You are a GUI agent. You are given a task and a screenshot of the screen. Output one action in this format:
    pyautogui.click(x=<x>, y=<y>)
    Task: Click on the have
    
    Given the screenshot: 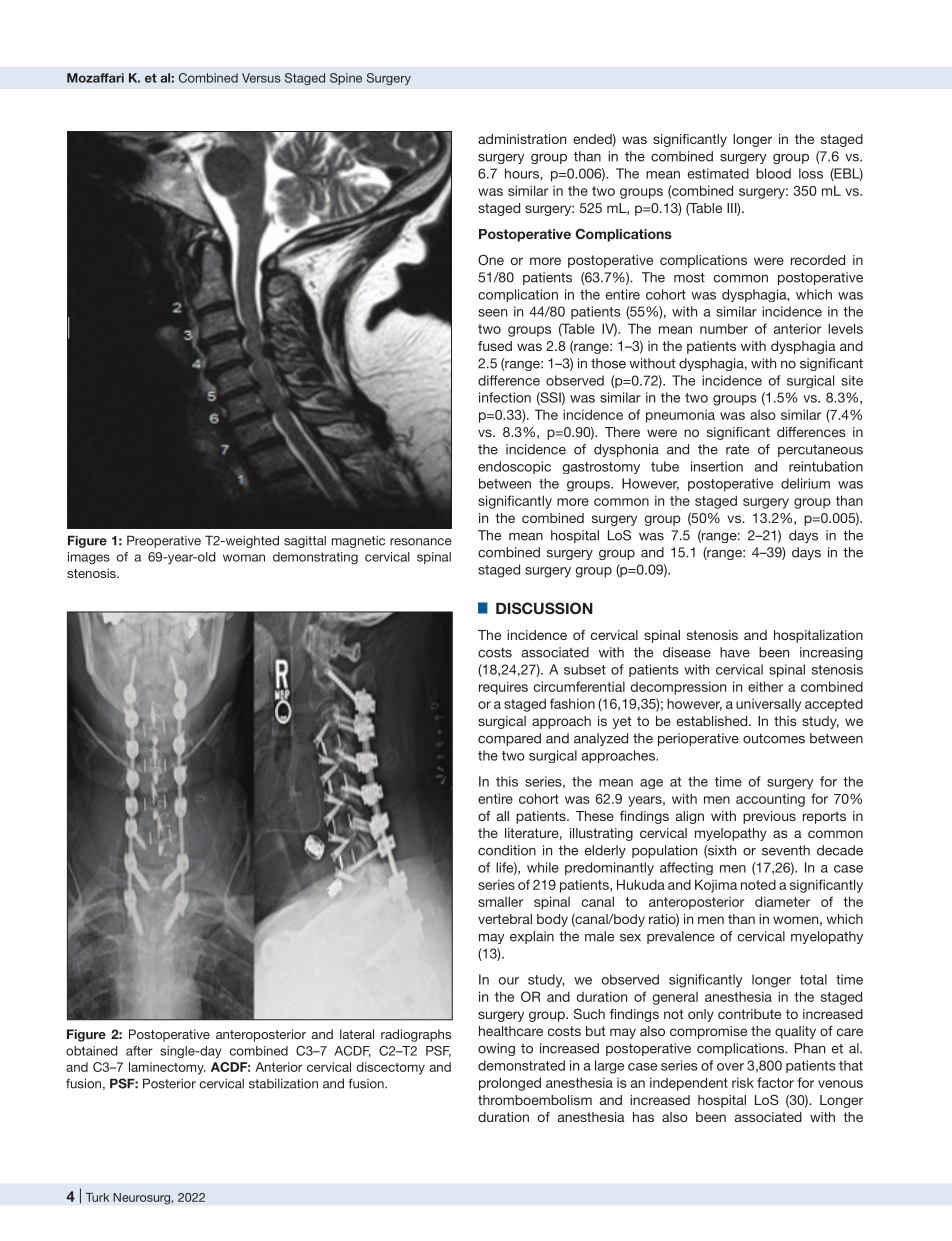 What is the action you would take?
    pyautogui.click(x=735, y=652)
